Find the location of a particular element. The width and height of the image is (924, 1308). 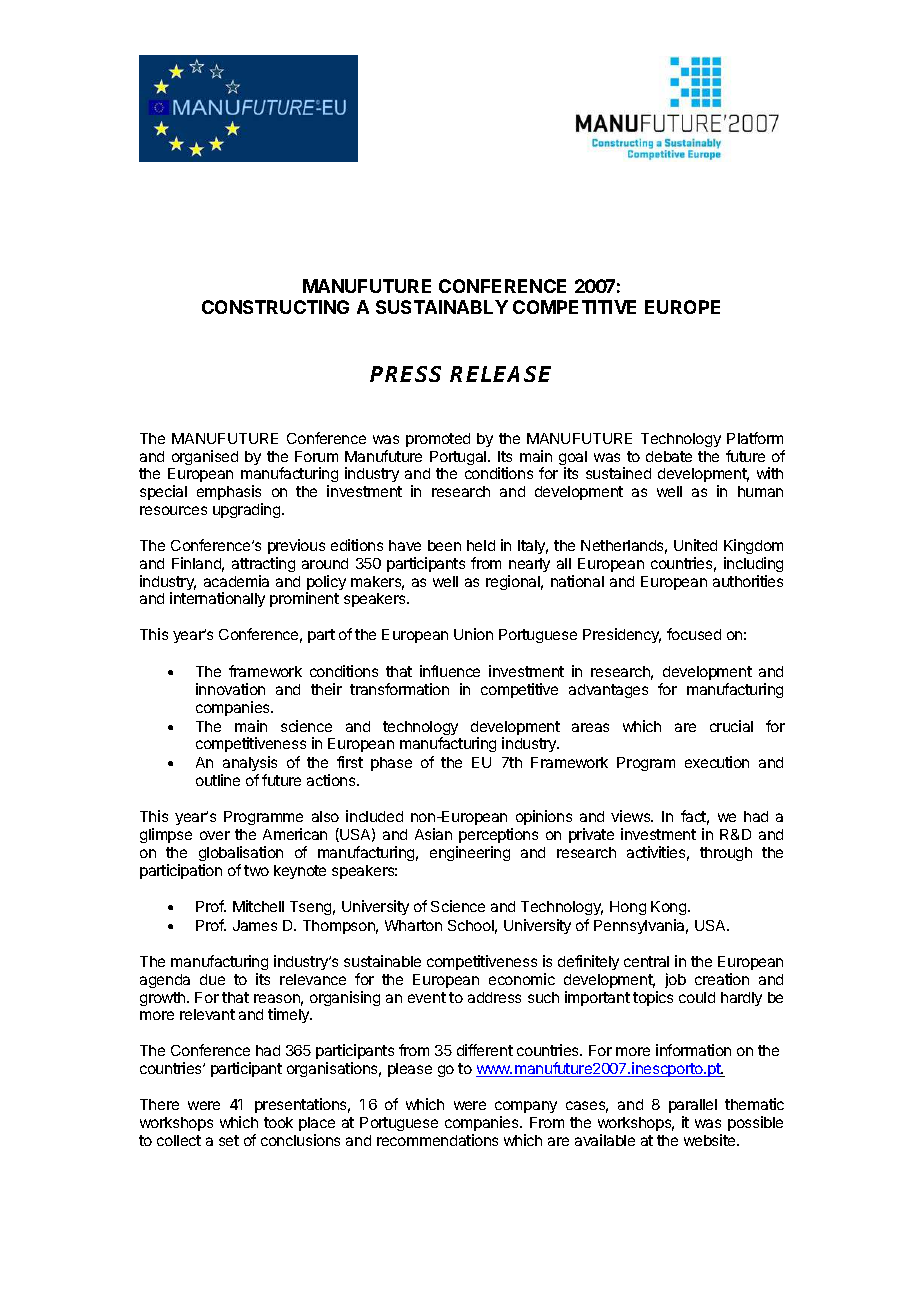

CONSTRUCTING is located at coordinates (275, 307).
